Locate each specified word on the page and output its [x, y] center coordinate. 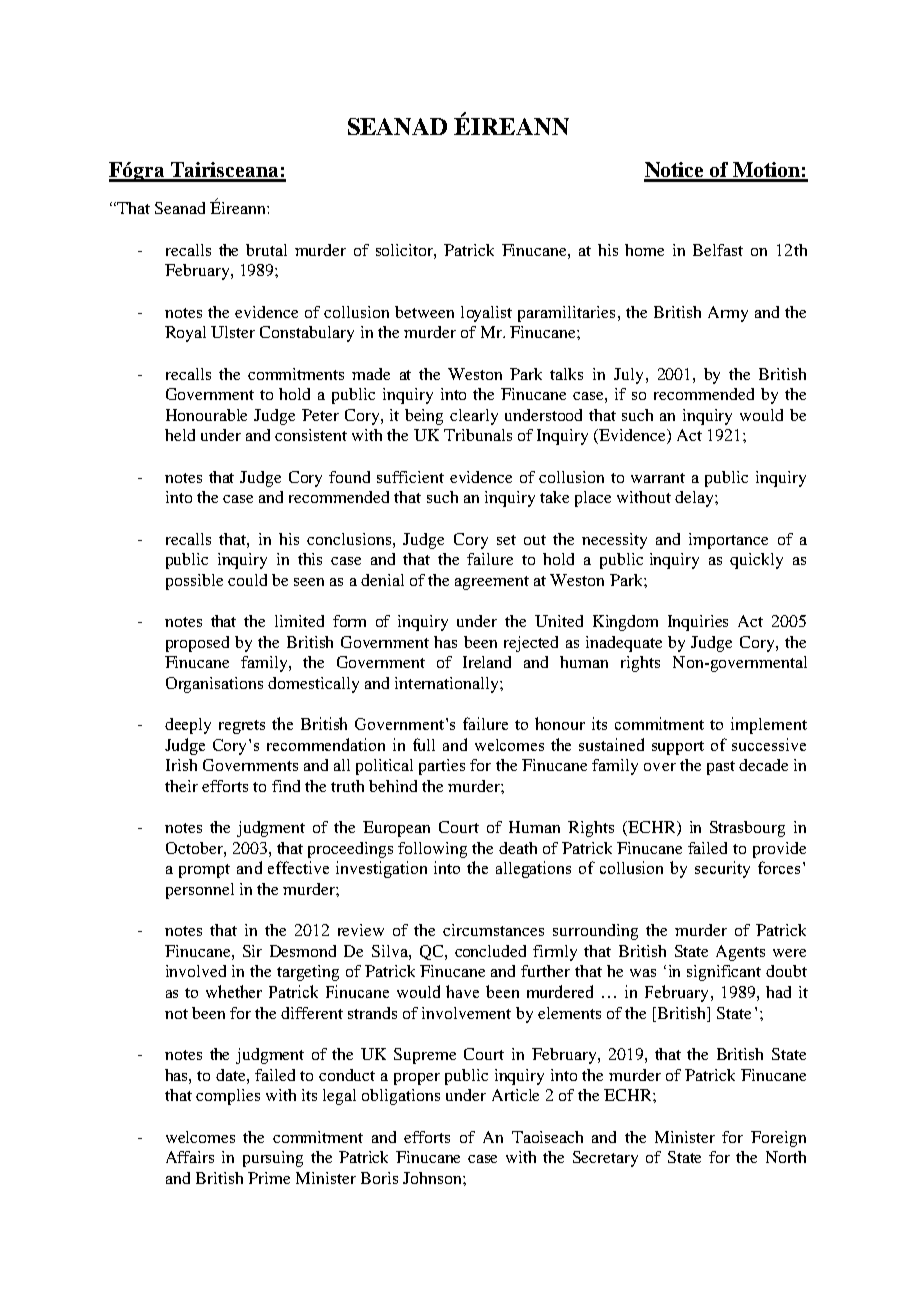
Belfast [718, 250]
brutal [266, 250]
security [722, 869]
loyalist [486, 314]
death [518, 848]
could [247, 580]
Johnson [433, 1178]
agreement [492, 583]
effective [298, 867]
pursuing [273, 1159]
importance [728, 541]
